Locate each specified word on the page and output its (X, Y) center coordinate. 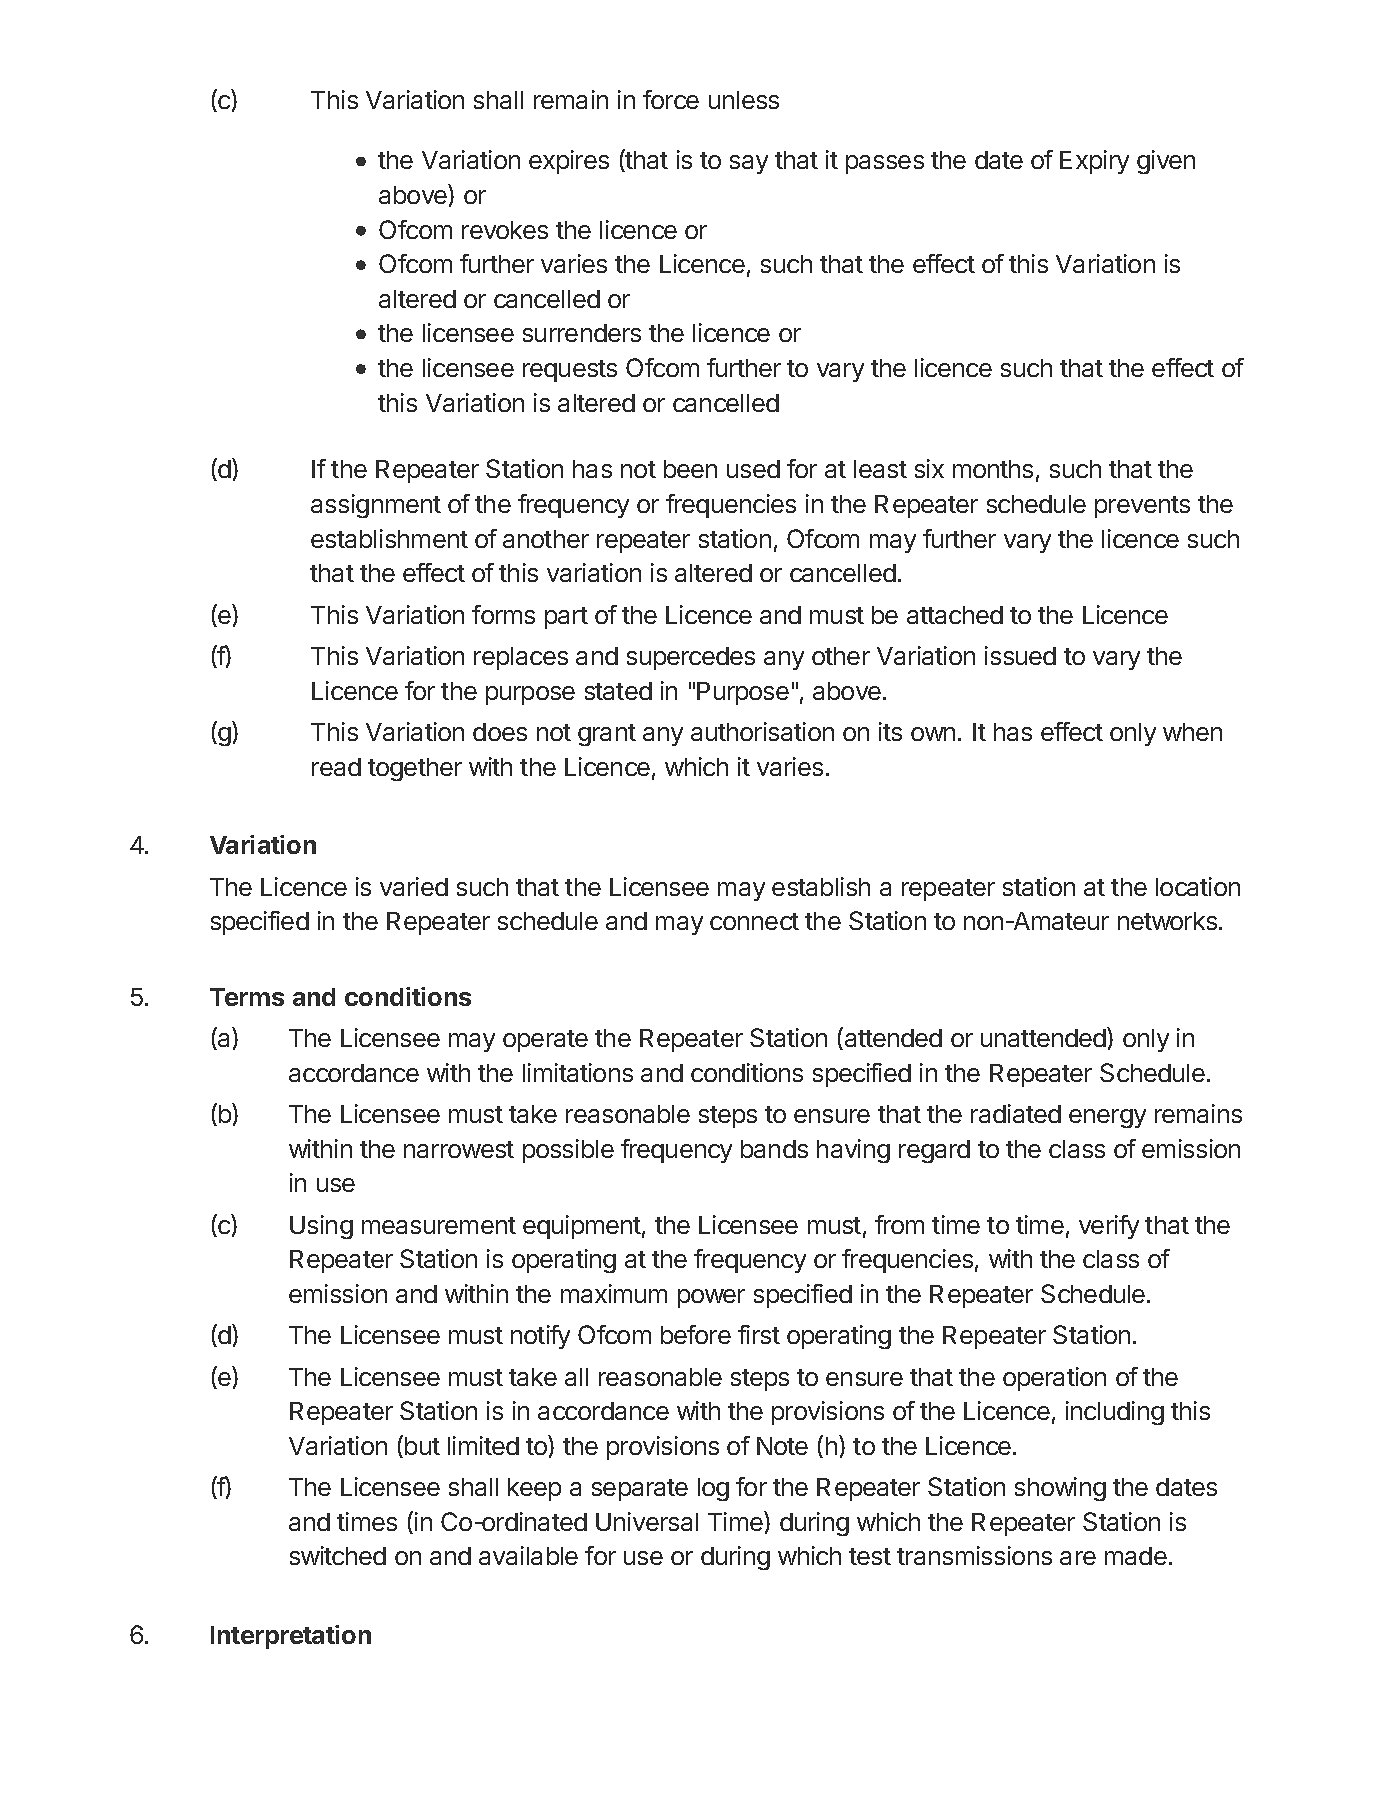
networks (1167, 921)
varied (414, 886)
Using (321, 1227)
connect (754, 921)
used (753, 469)
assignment (376, 506)
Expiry (1094, 162)
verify (1109, 1227)
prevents (1142, 507)
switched (338, 1555)
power (711, 1298)
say (749, 164)
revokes (505, 230)
